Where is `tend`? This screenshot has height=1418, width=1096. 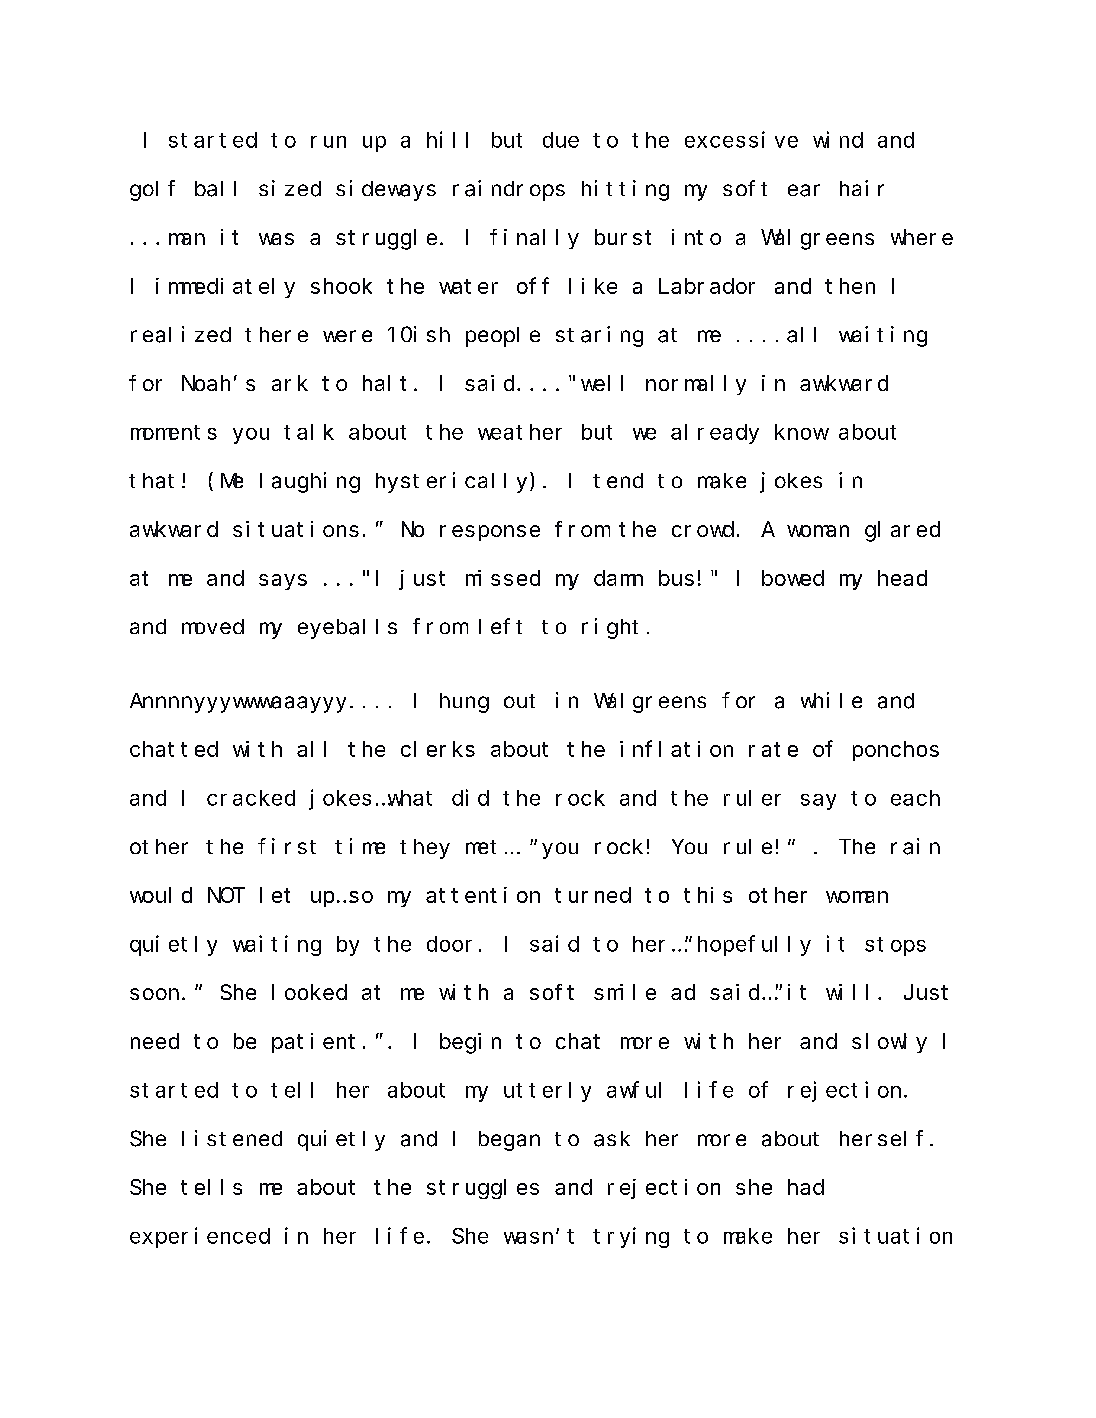 tend is located at coordinates (618, 480).
